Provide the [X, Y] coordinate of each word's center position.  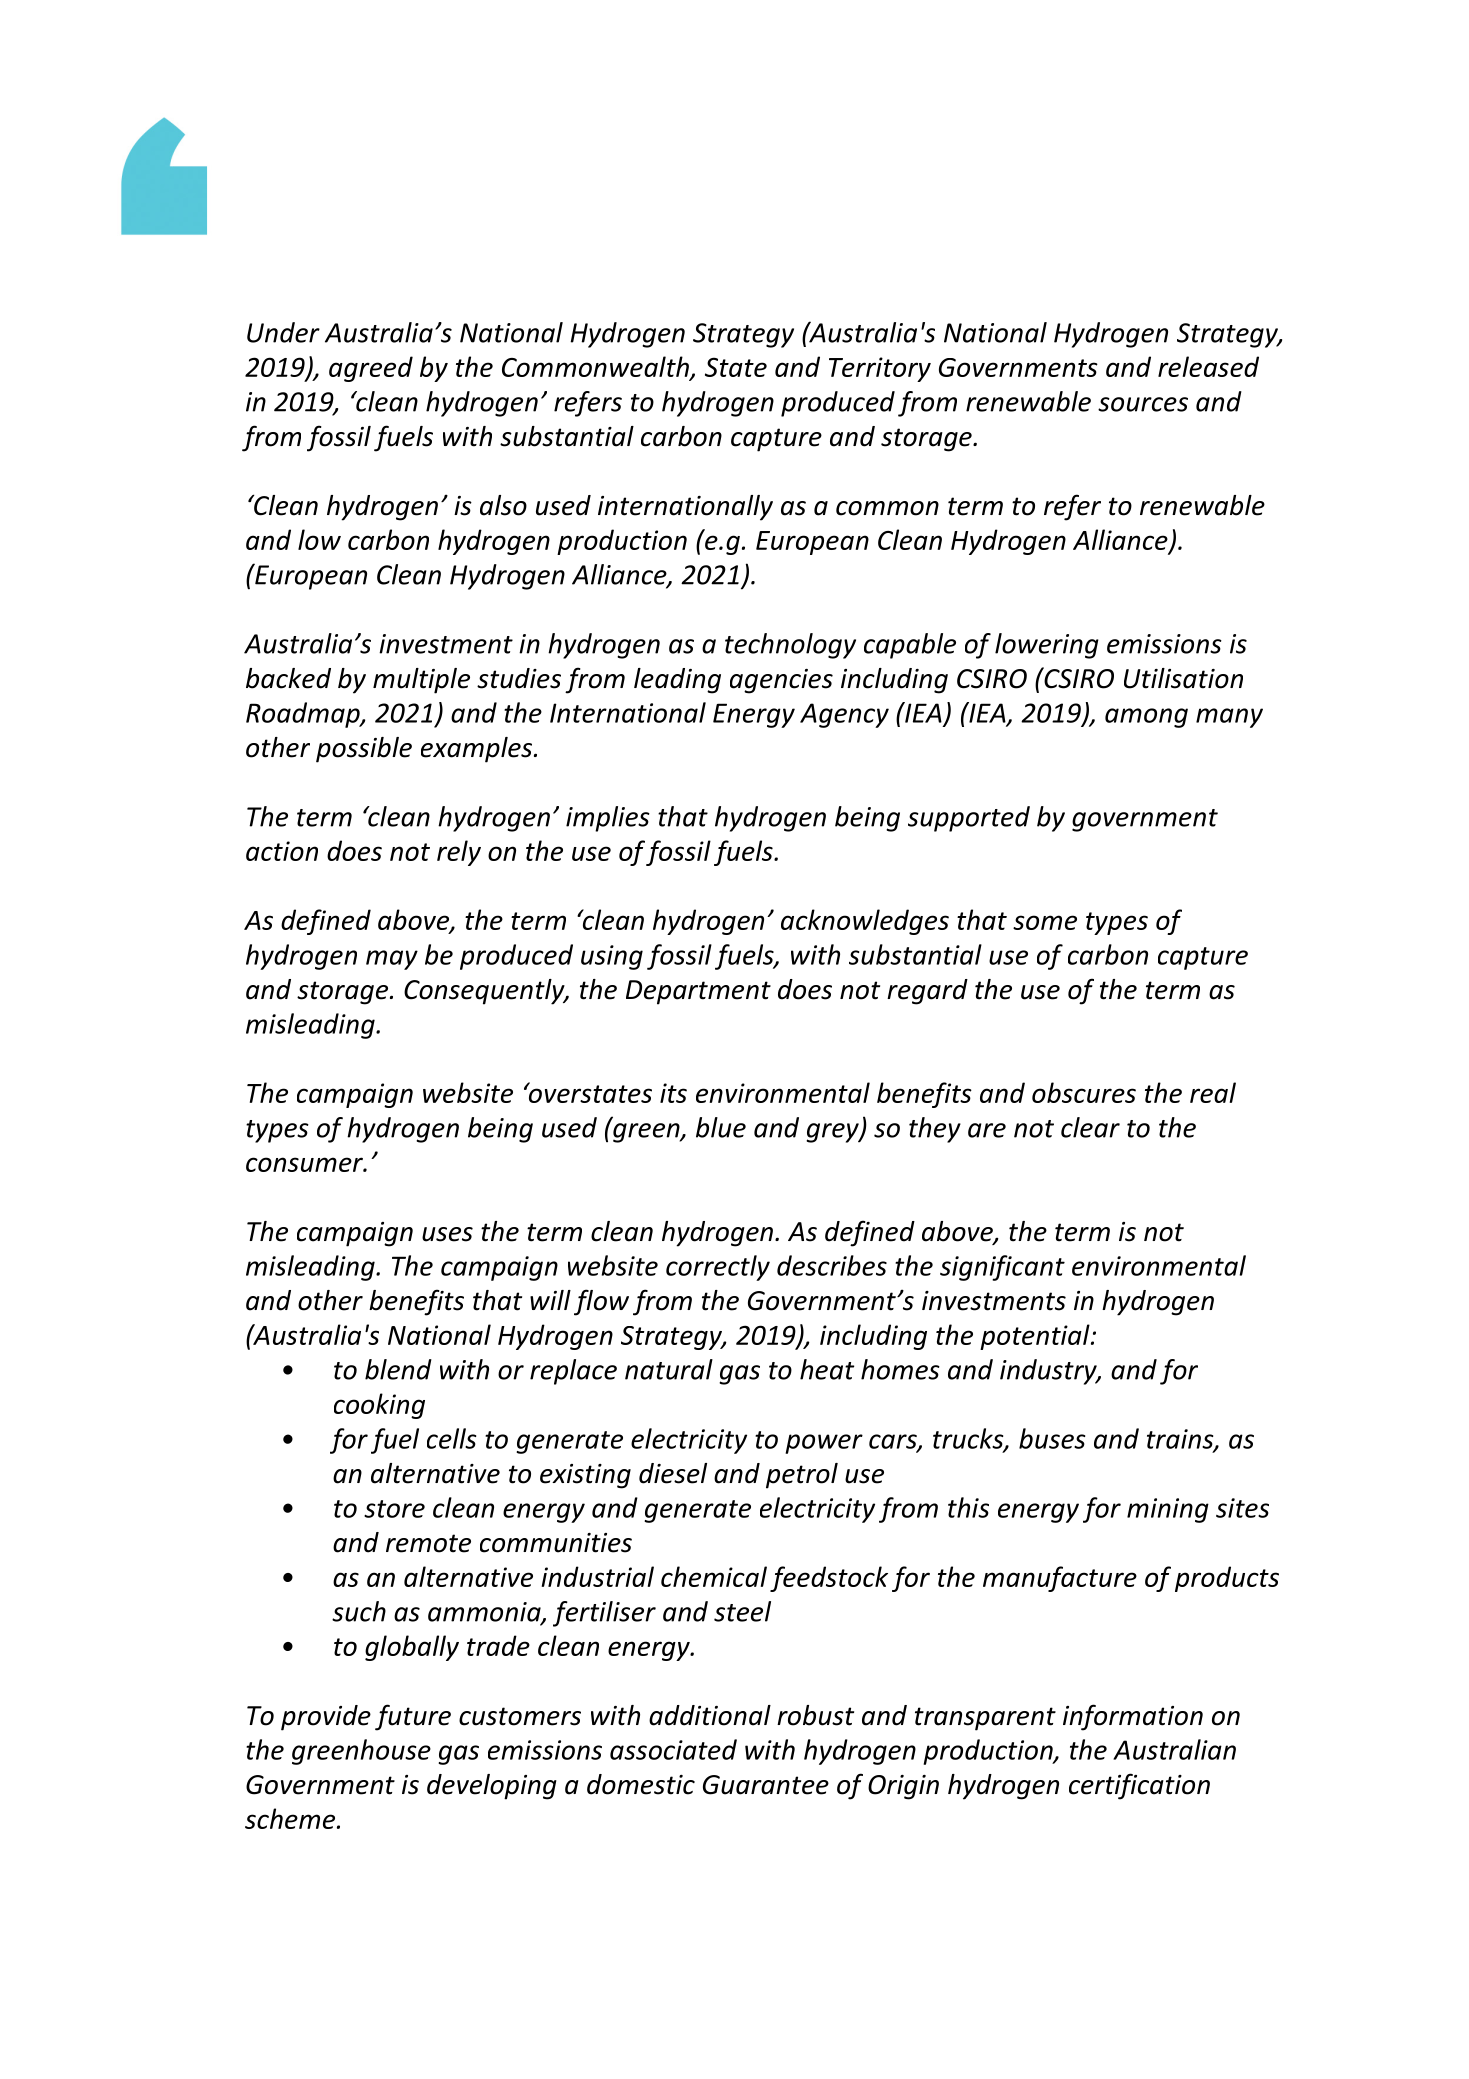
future [413, 1717]
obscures [1084, 1092]
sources [1143, 404]
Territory [880, 369]
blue [721, 1127]
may [392, 960]
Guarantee [766, 1785]
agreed [371, 369]
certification [1139, 1786]
